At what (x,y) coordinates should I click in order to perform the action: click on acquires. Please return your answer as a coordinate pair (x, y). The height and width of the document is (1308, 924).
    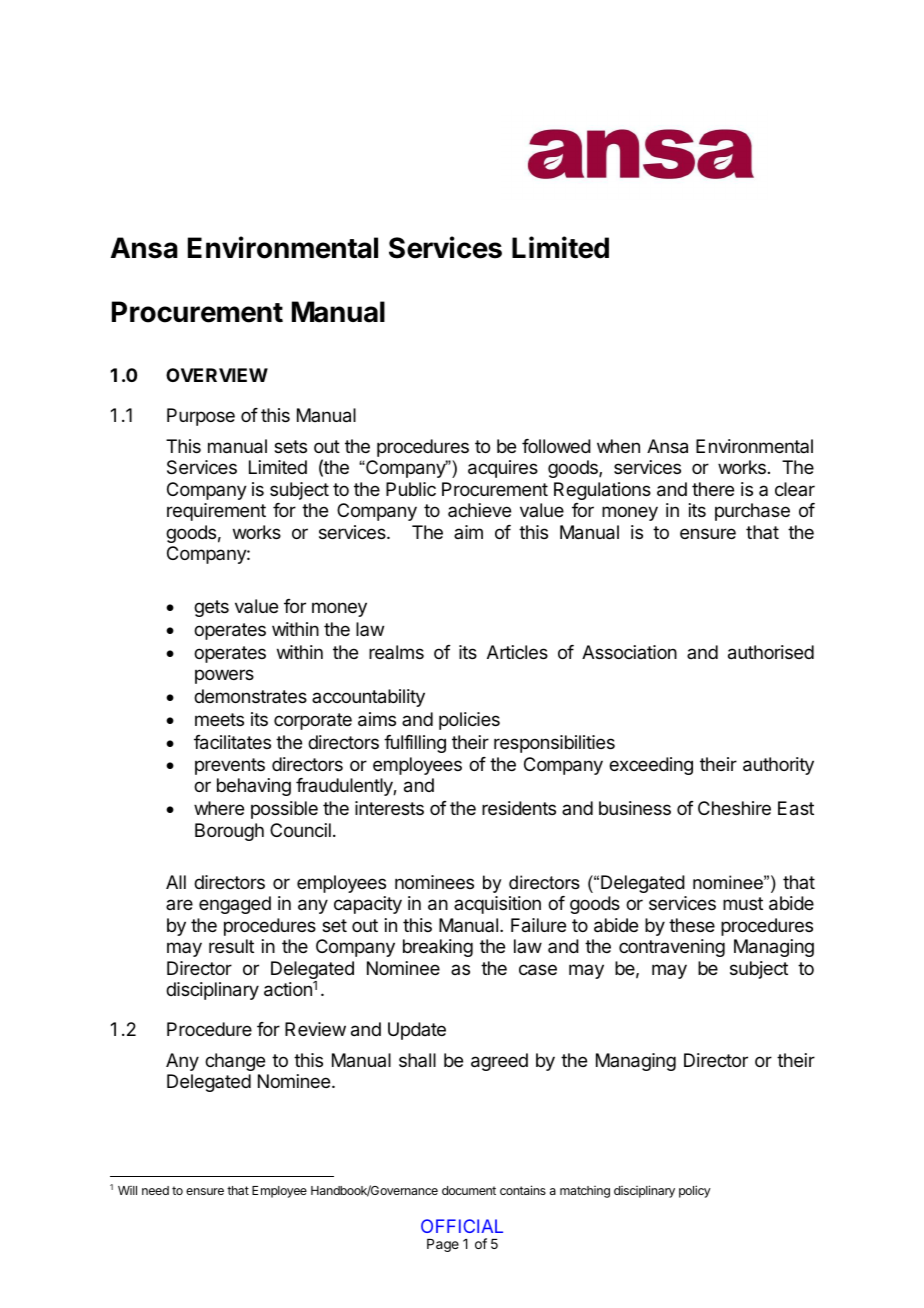
    Looking at the image, I should click on (503, 469).
